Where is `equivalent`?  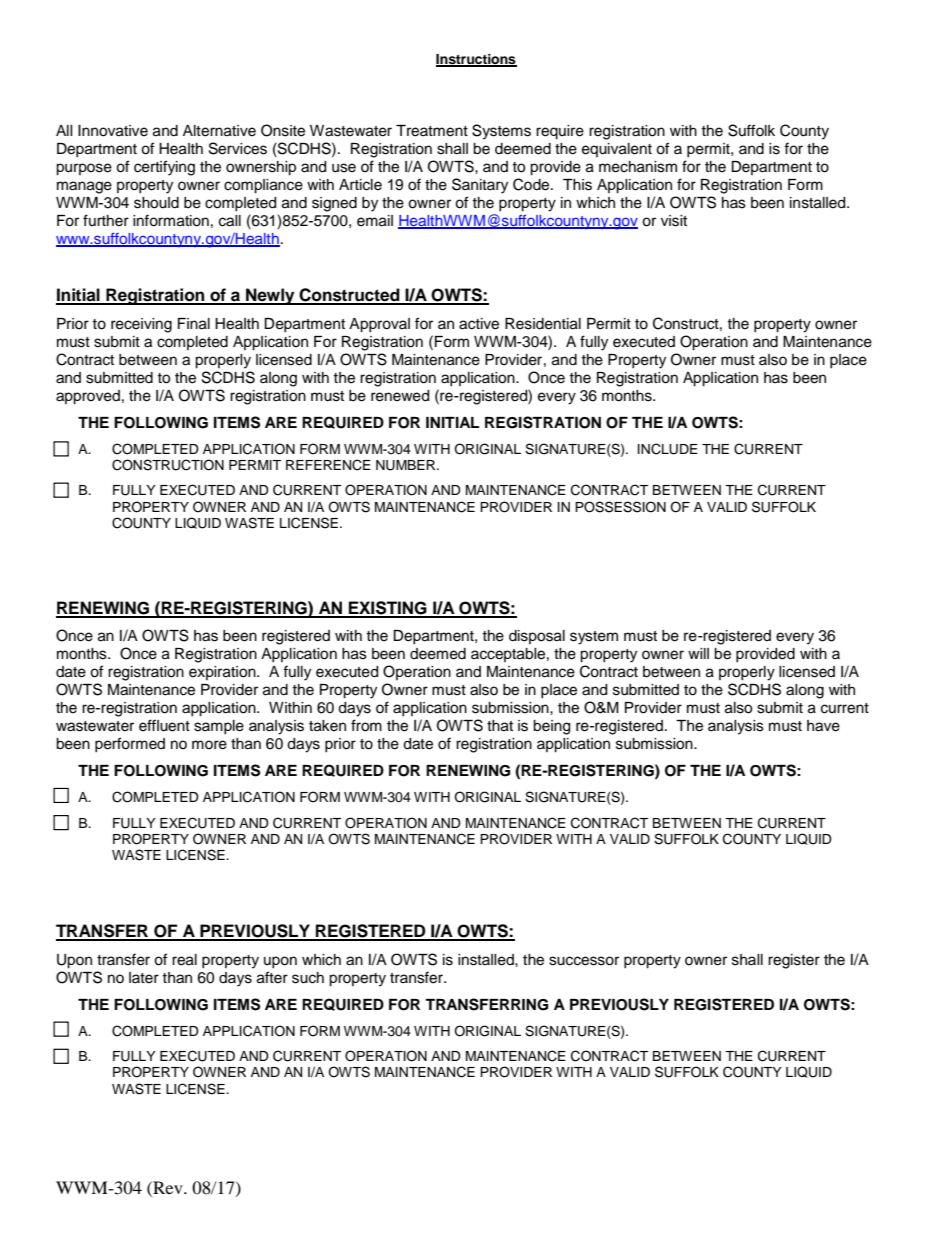
equivalent is located at coordinates (617, 150).
